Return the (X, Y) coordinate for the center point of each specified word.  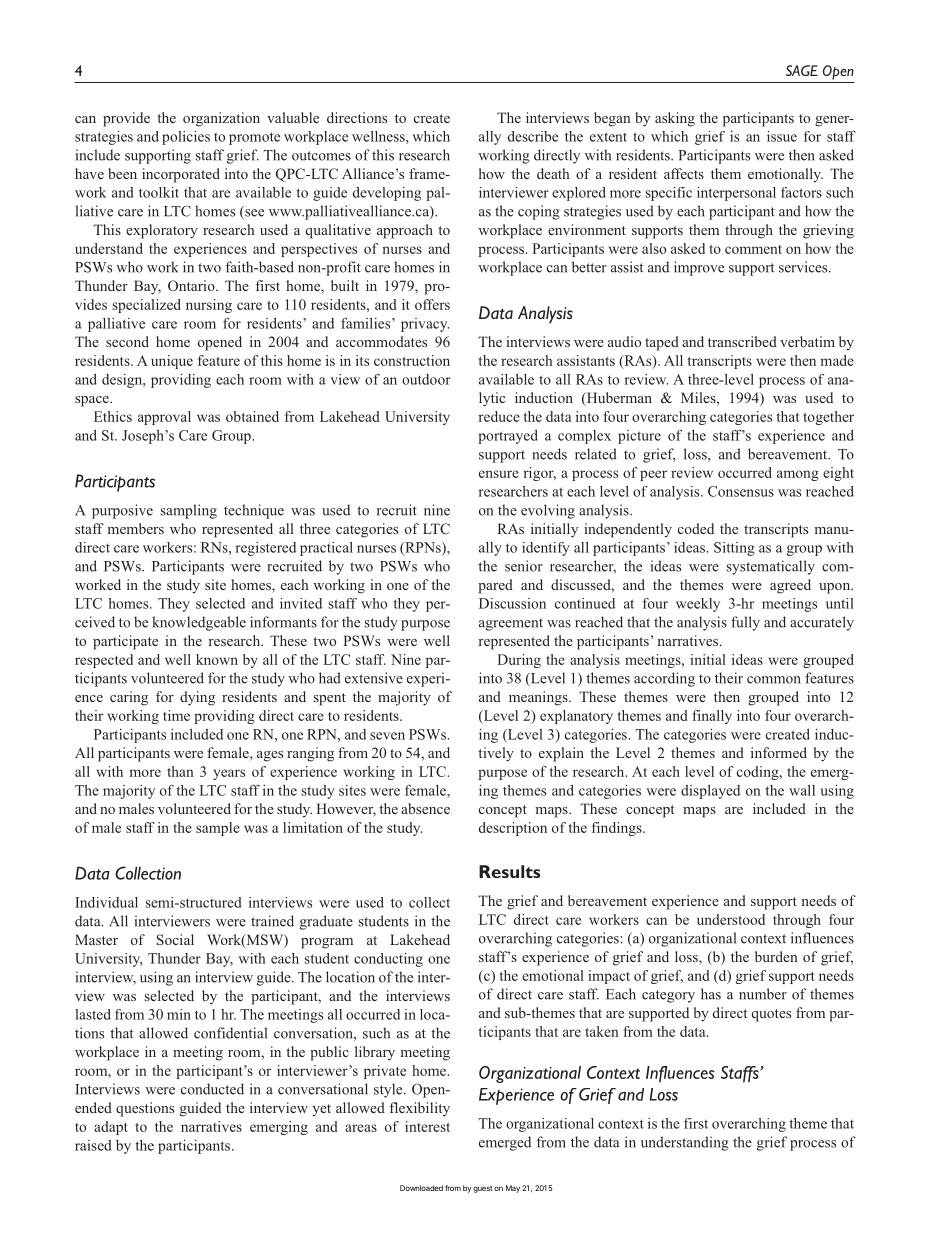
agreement (511, 624)
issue (782, 136)
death (553, 173)
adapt (111, 1128)
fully (745, 623)
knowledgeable (199, 623)
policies (186, 138)
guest (482, 1189)
